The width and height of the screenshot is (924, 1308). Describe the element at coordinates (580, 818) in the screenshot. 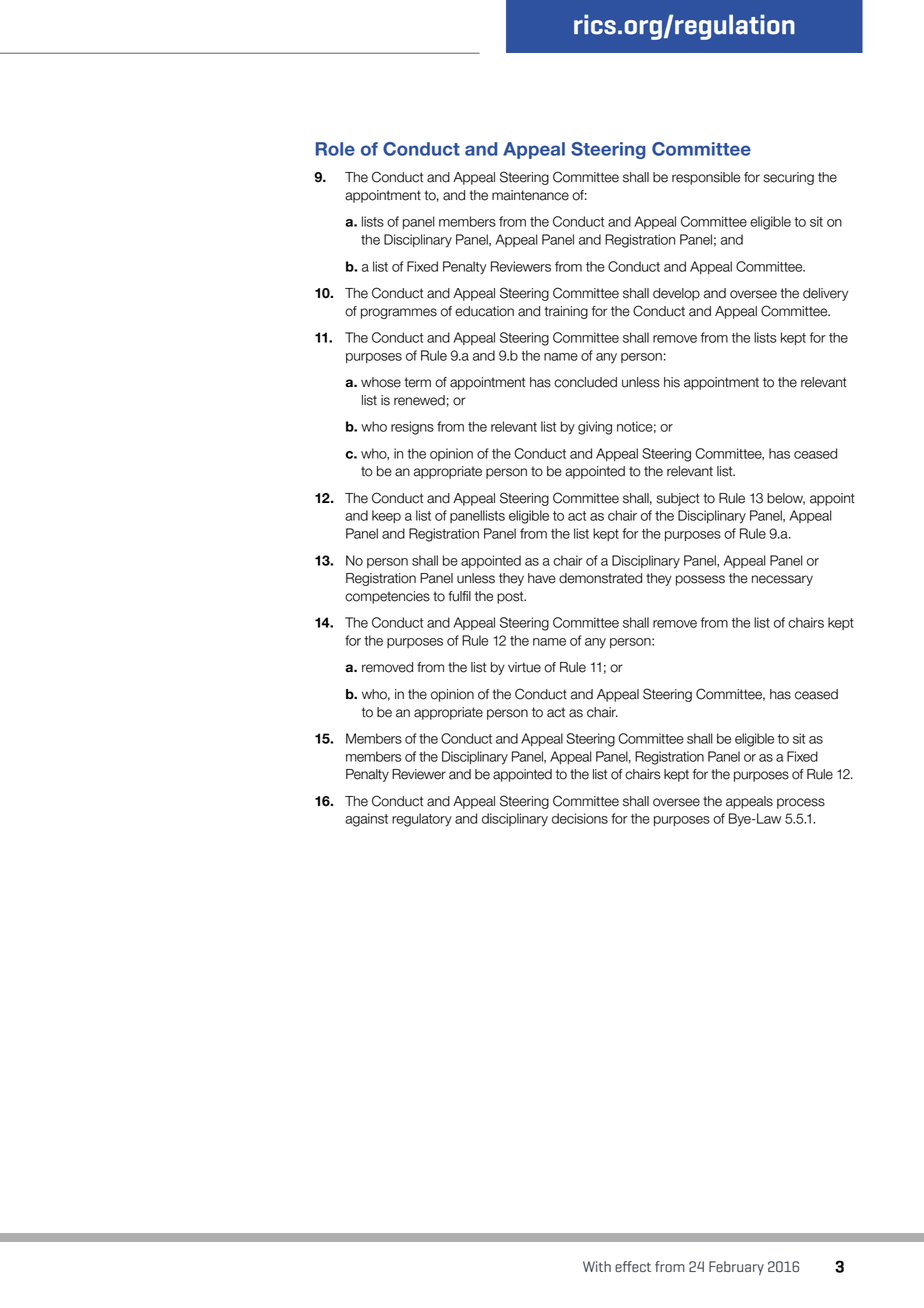

I see `decisions` at that location.
